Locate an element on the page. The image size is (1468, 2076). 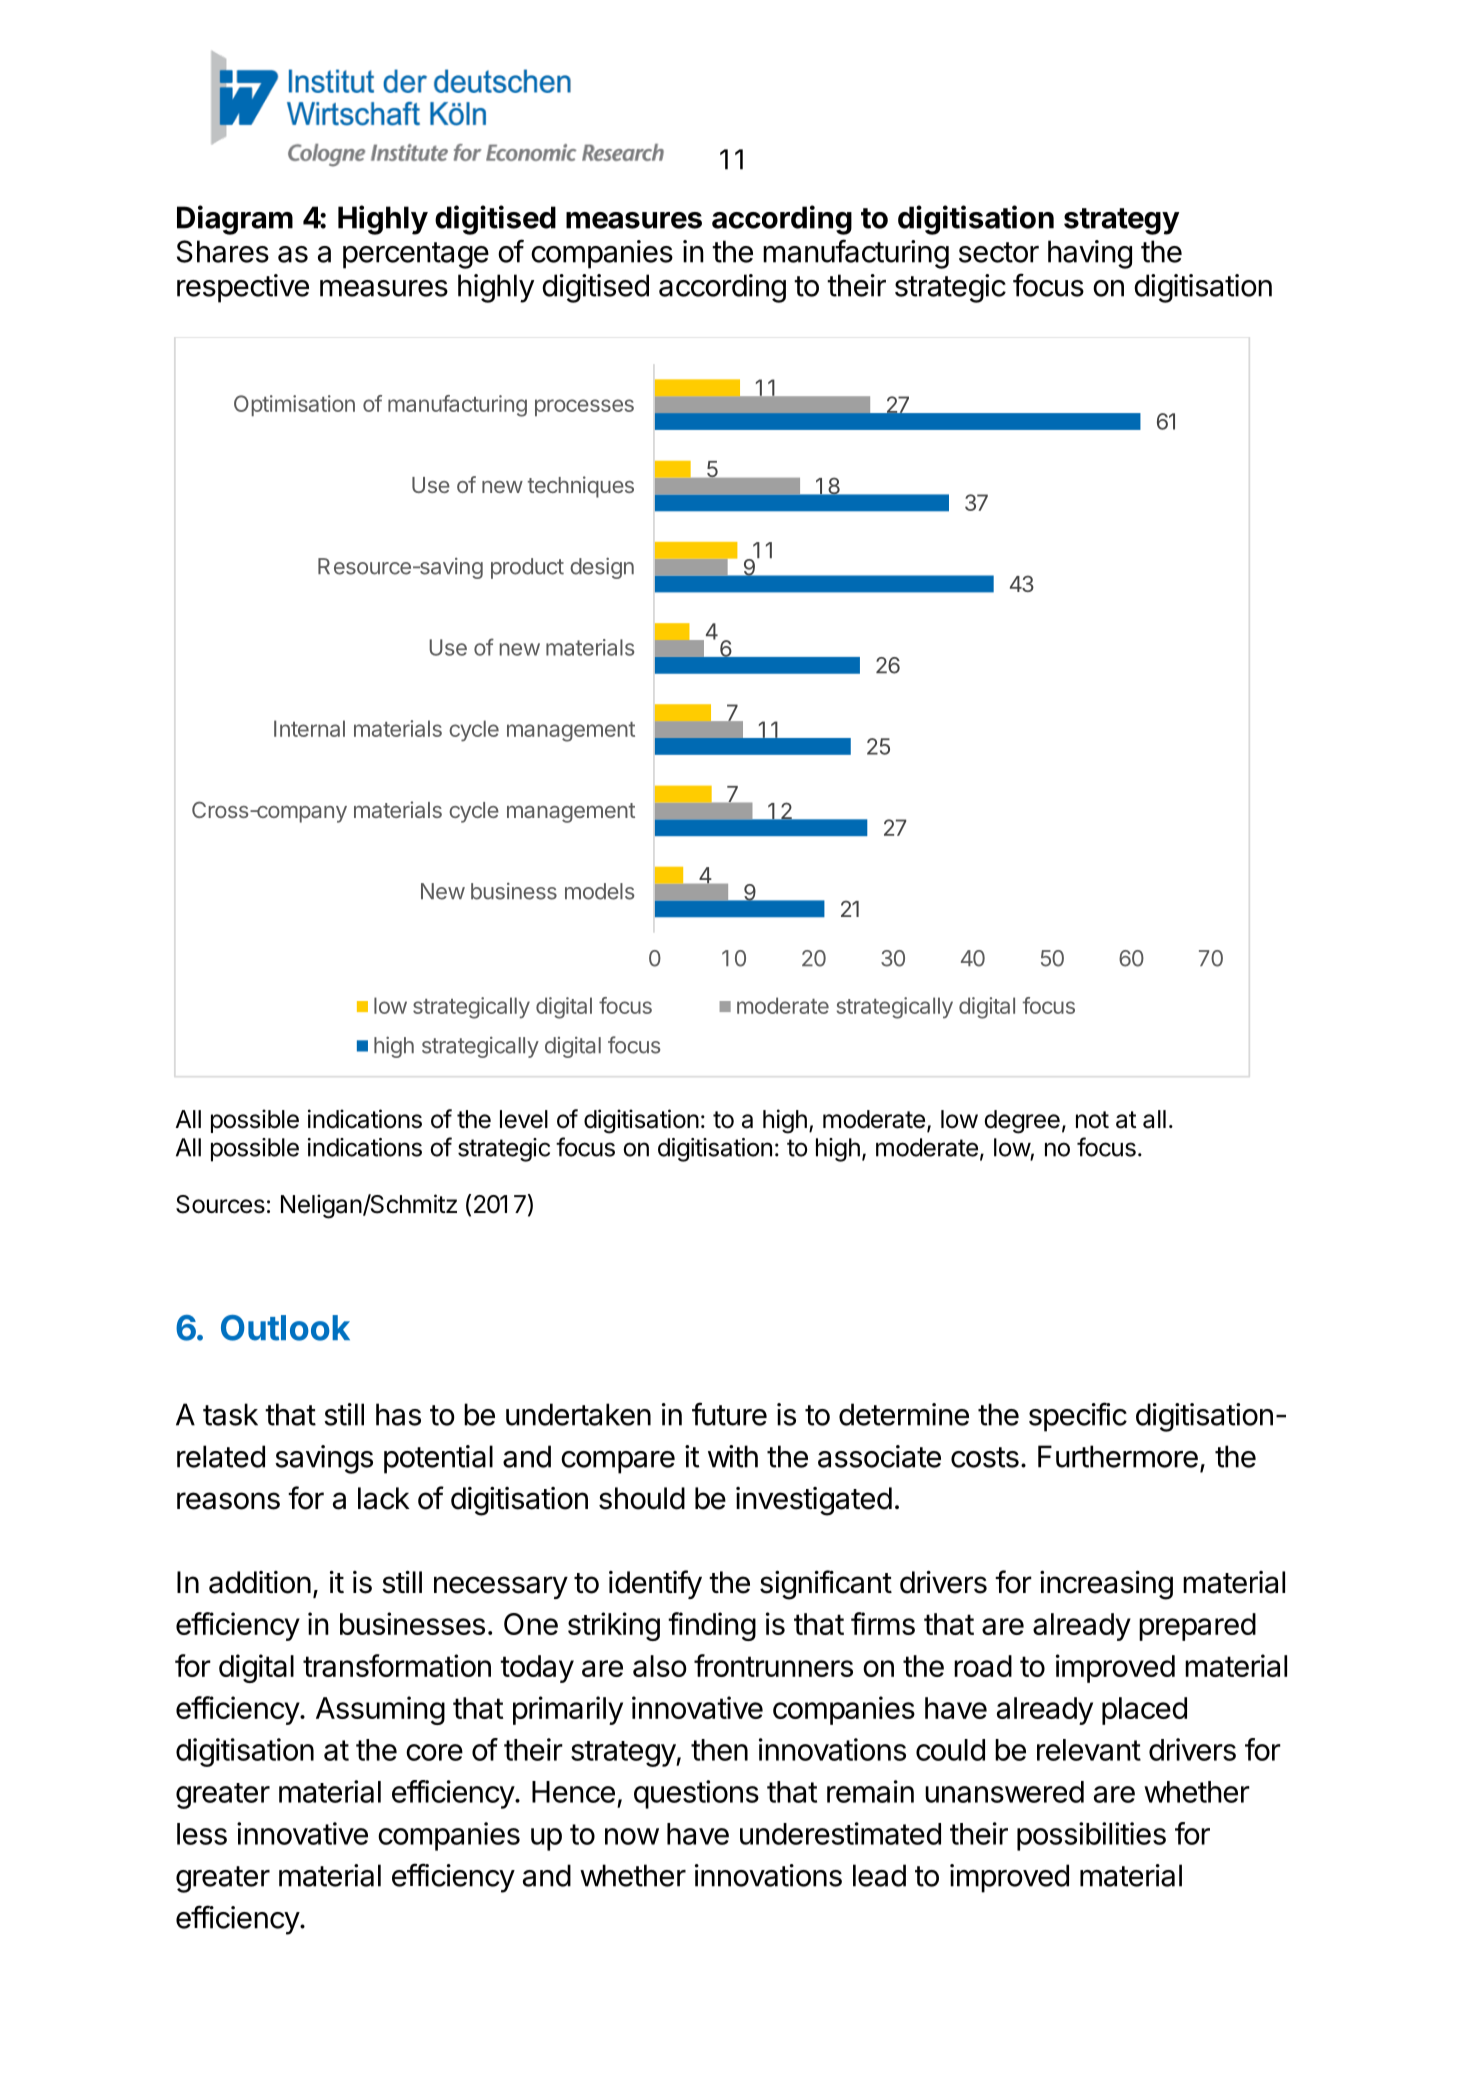
degree is located at coordinates (1022, 1122).
